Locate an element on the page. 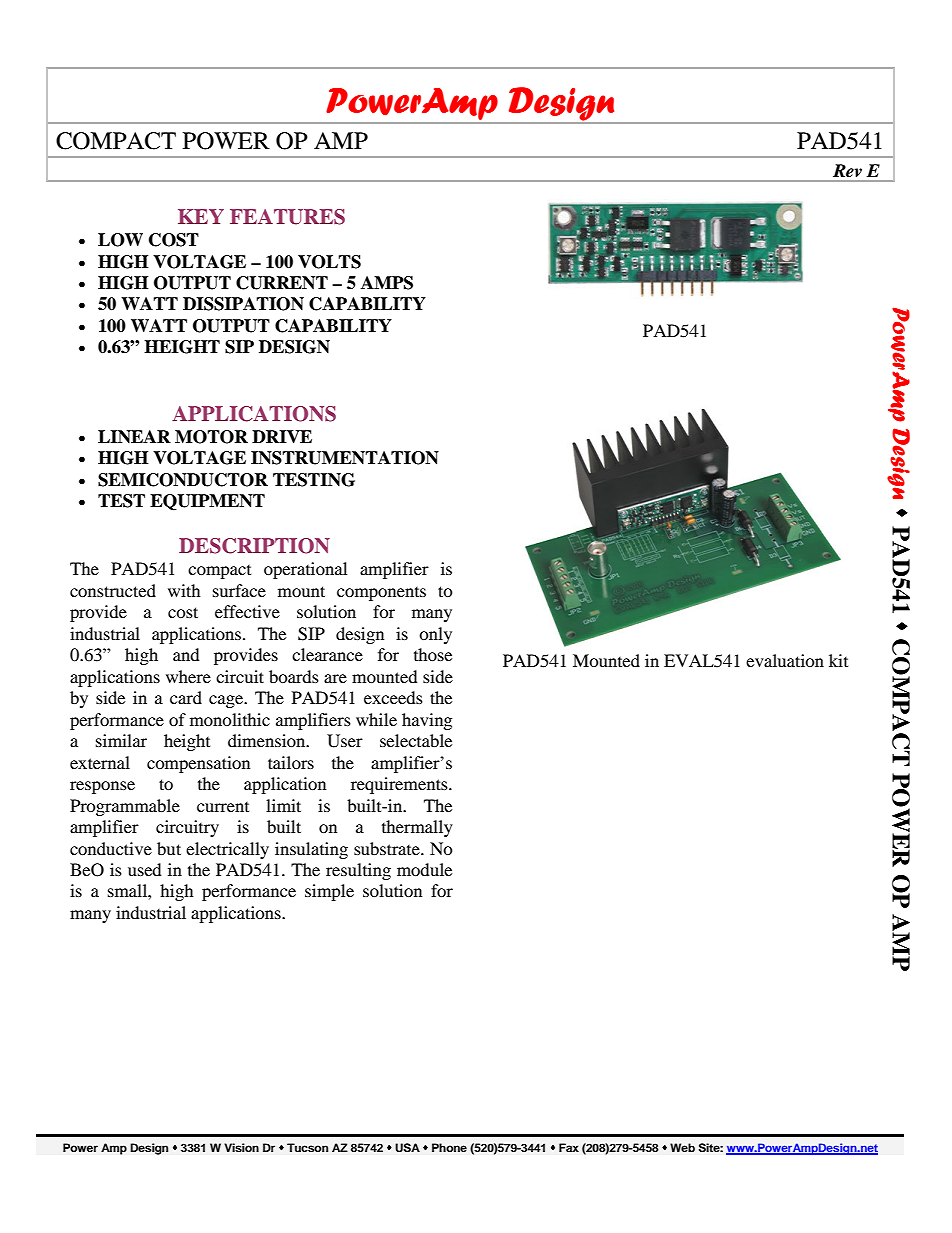 Image resolution: width=952 pixels, height=1233 pixels. Web is located at coordinates (682, 1147).
